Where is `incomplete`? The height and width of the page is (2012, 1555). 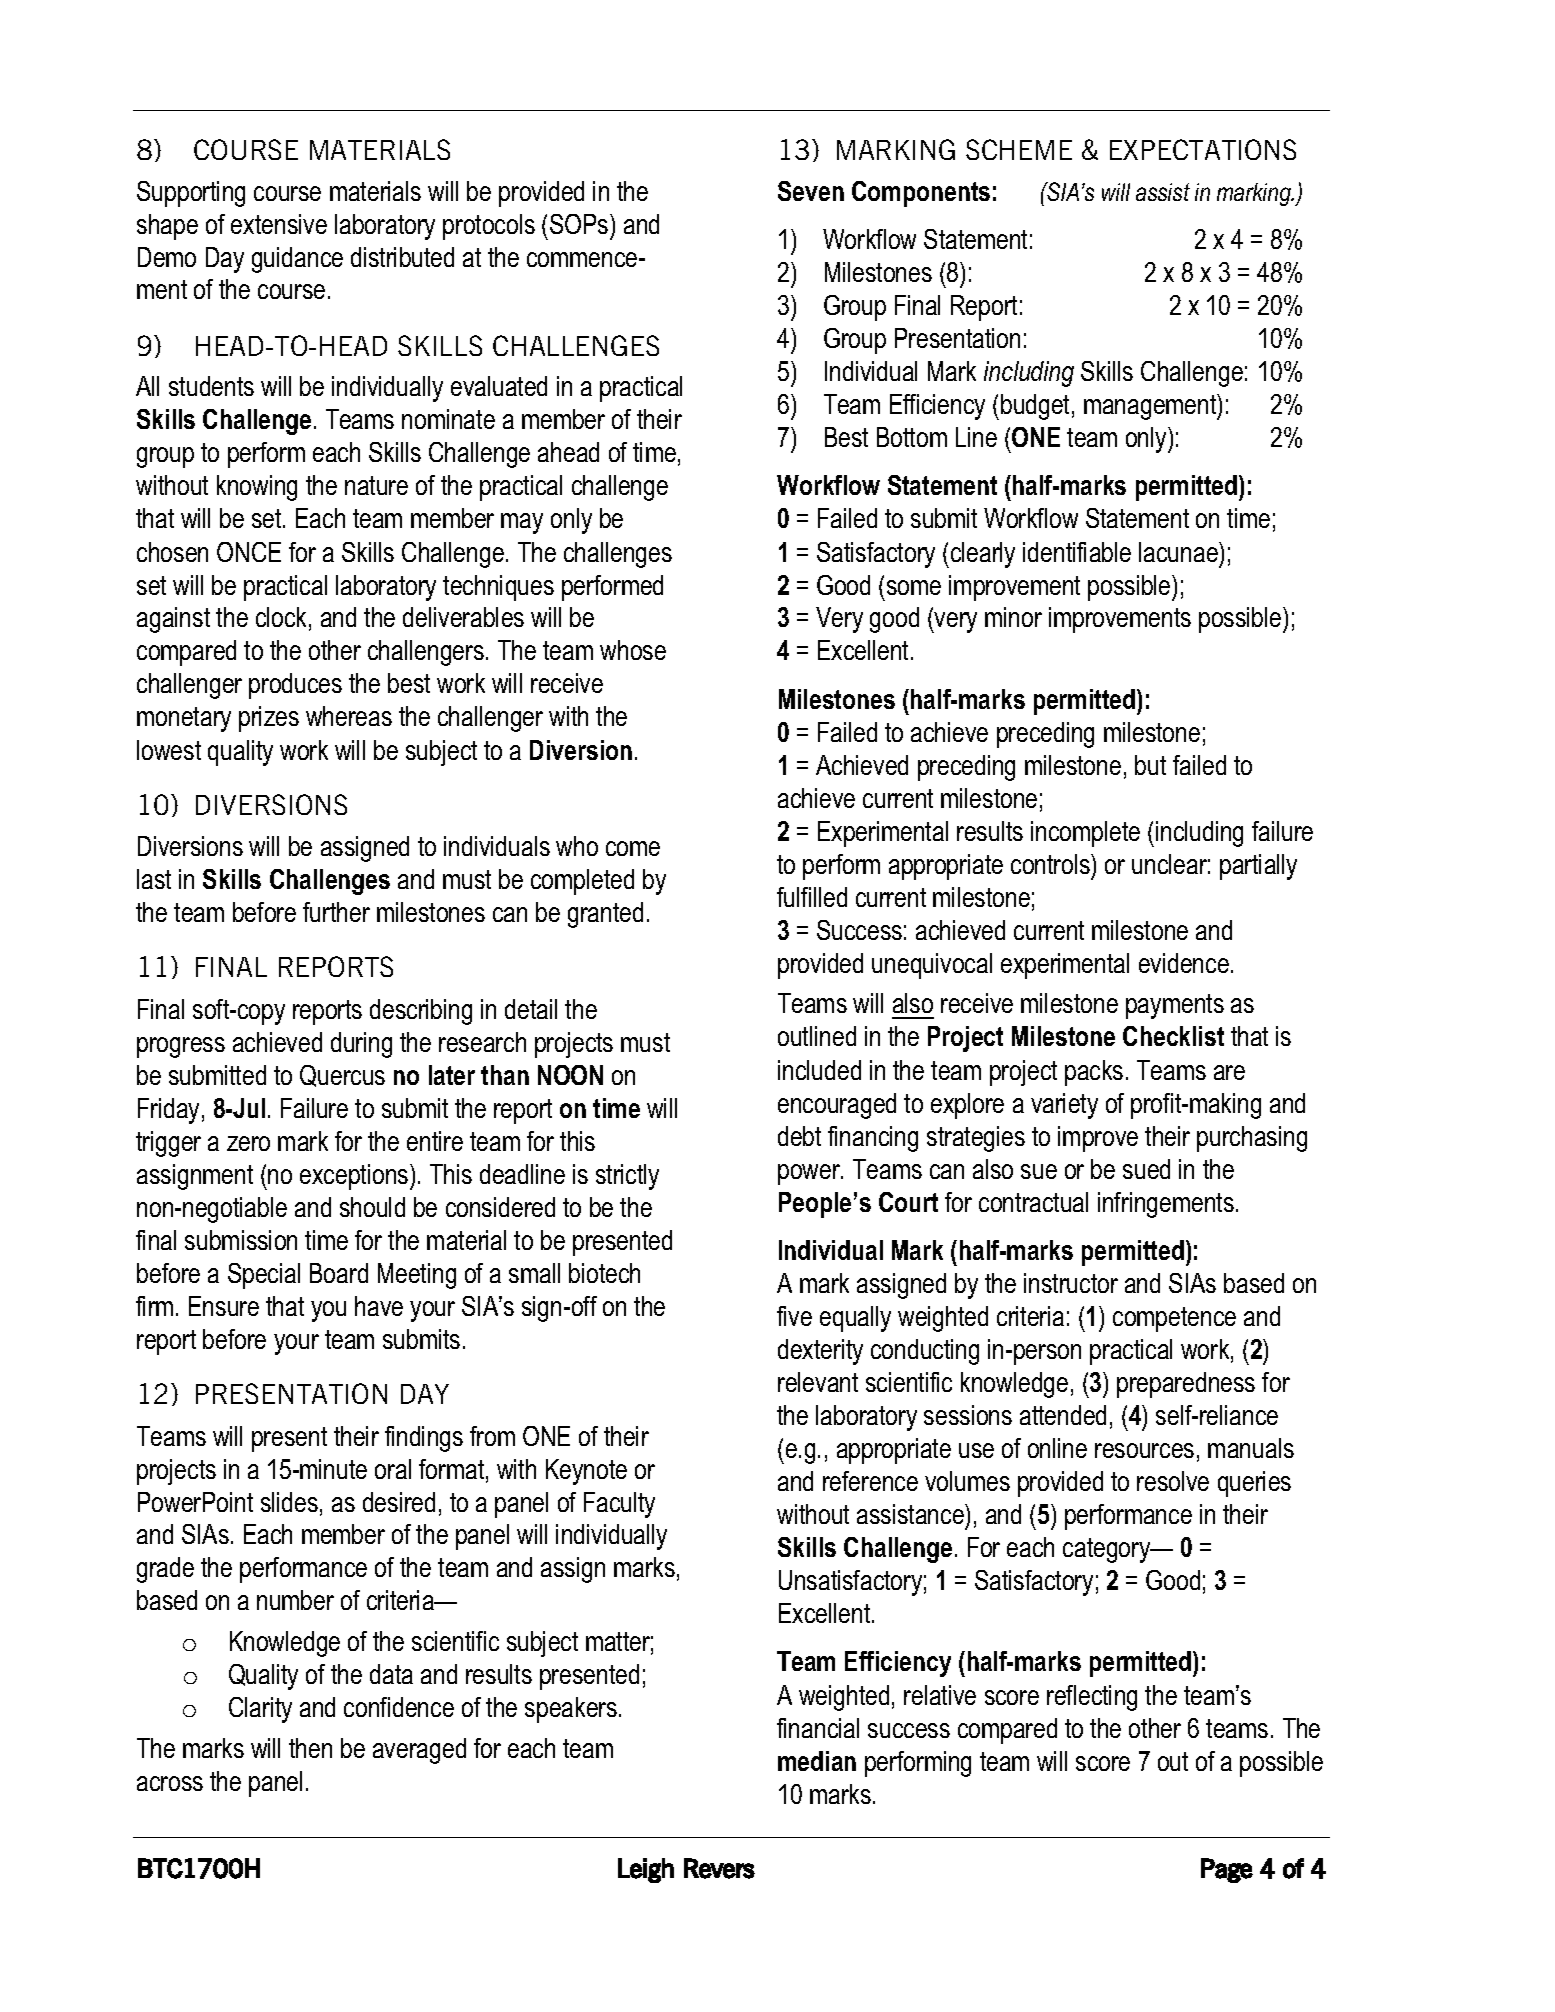
incomplete is located at coordinates (1085, 834).
